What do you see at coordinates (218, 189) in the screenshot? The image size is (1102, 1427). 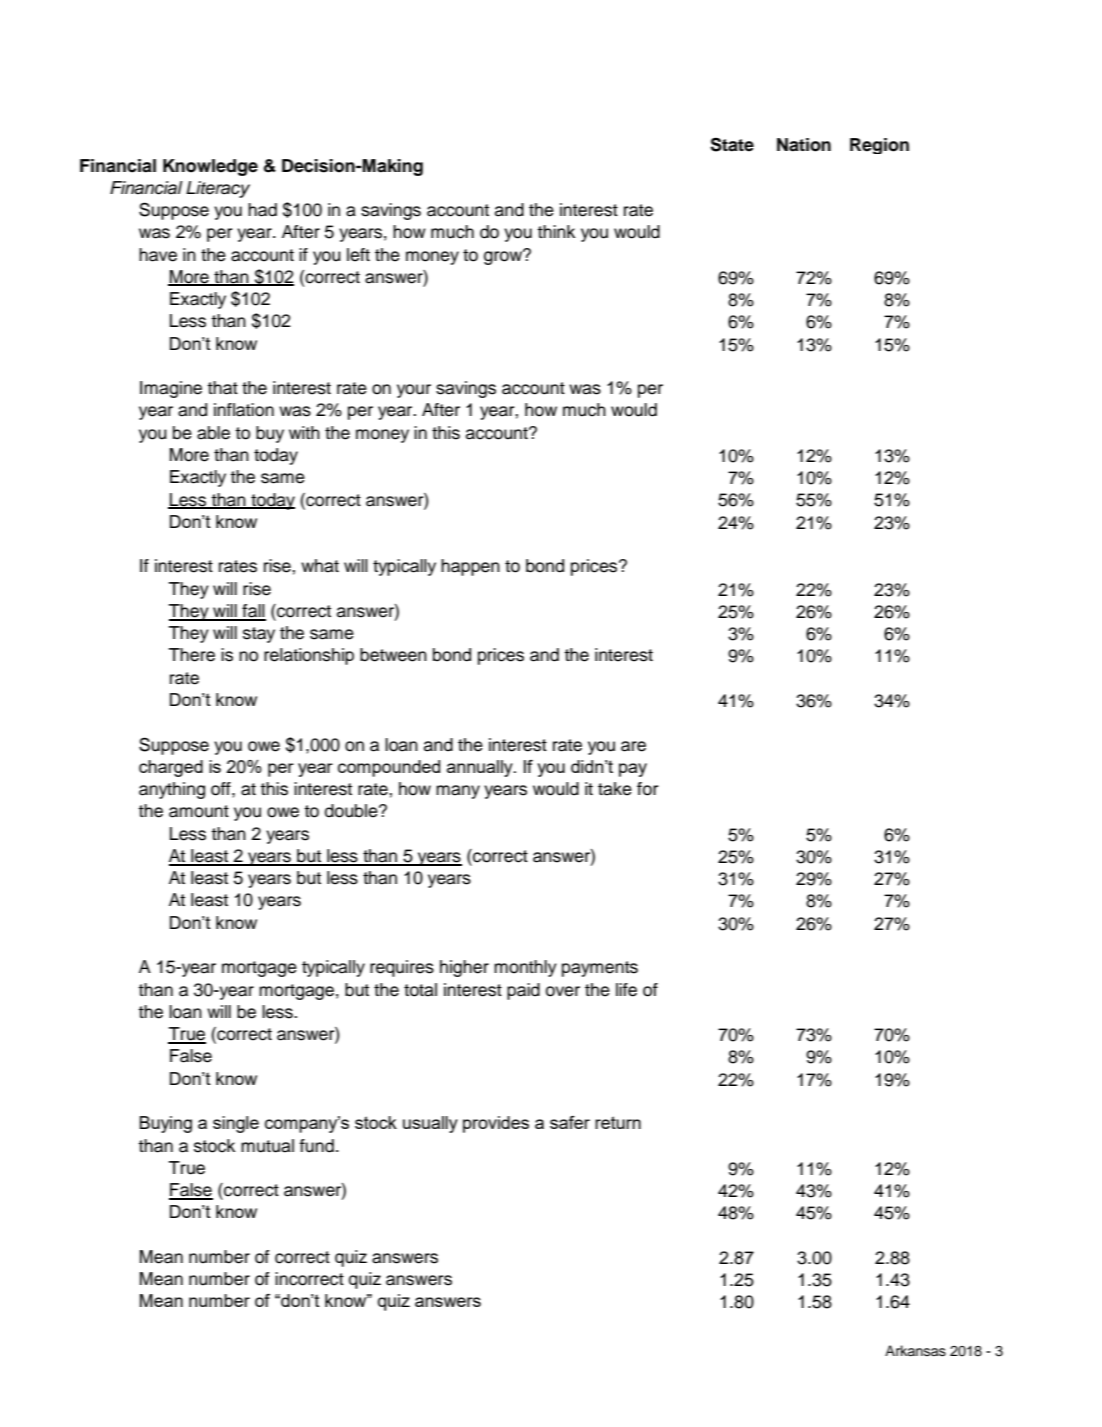 I see `Literacy` at bounding box center [218, 189].
